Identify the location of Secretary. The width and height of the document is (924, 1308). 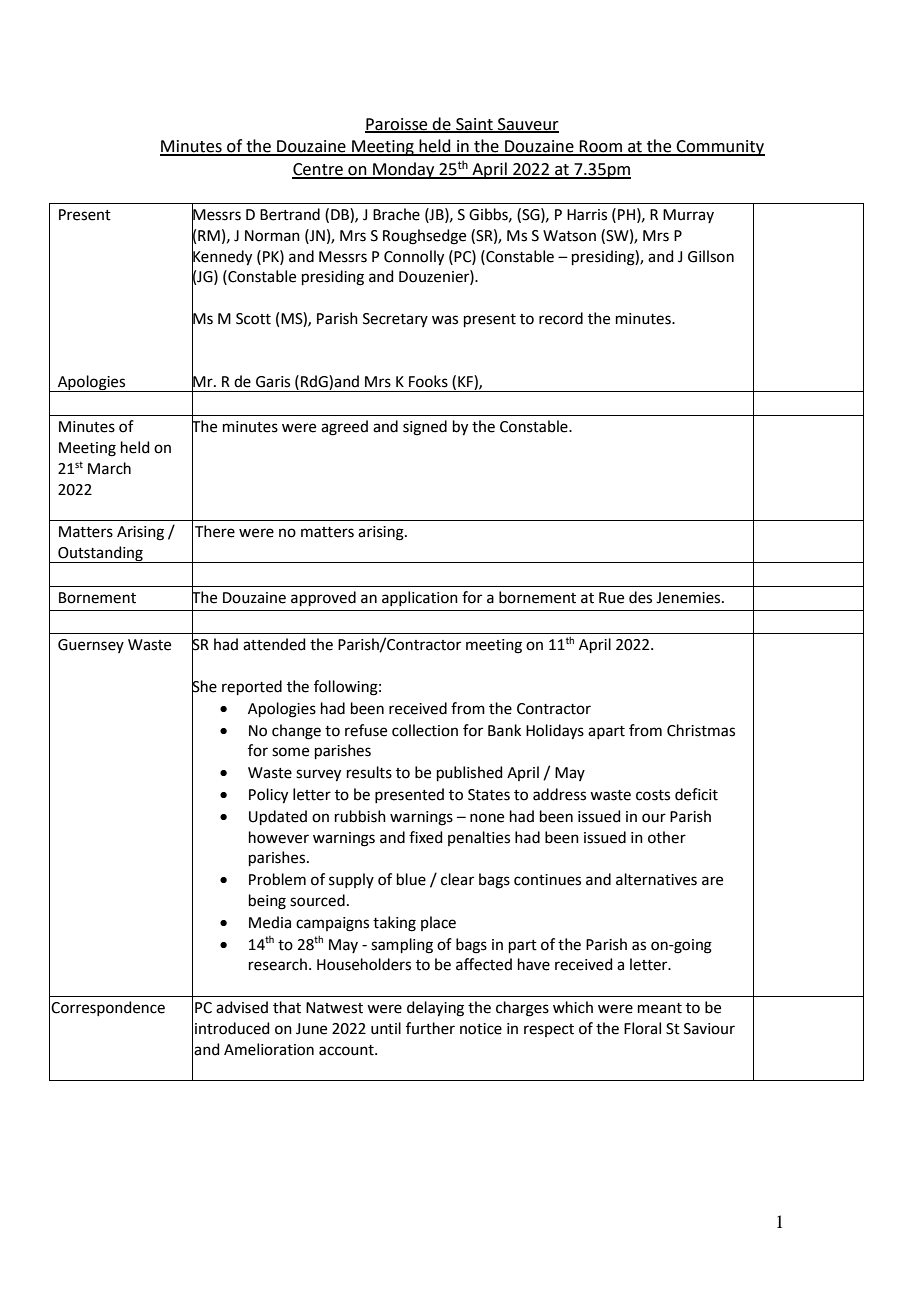
(395, 320).
